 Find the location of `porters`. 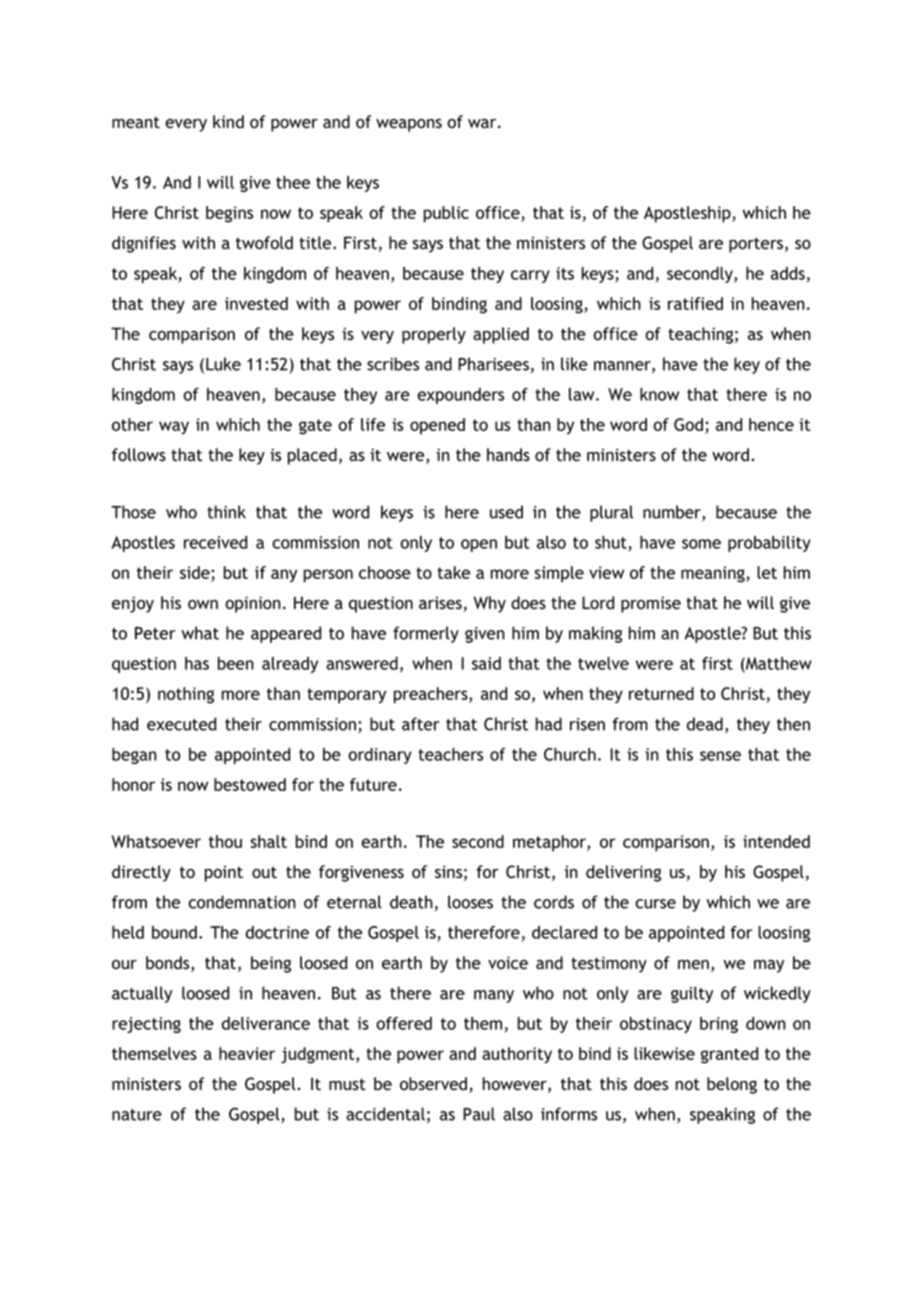

porters is located at coordinates (756, 245).
